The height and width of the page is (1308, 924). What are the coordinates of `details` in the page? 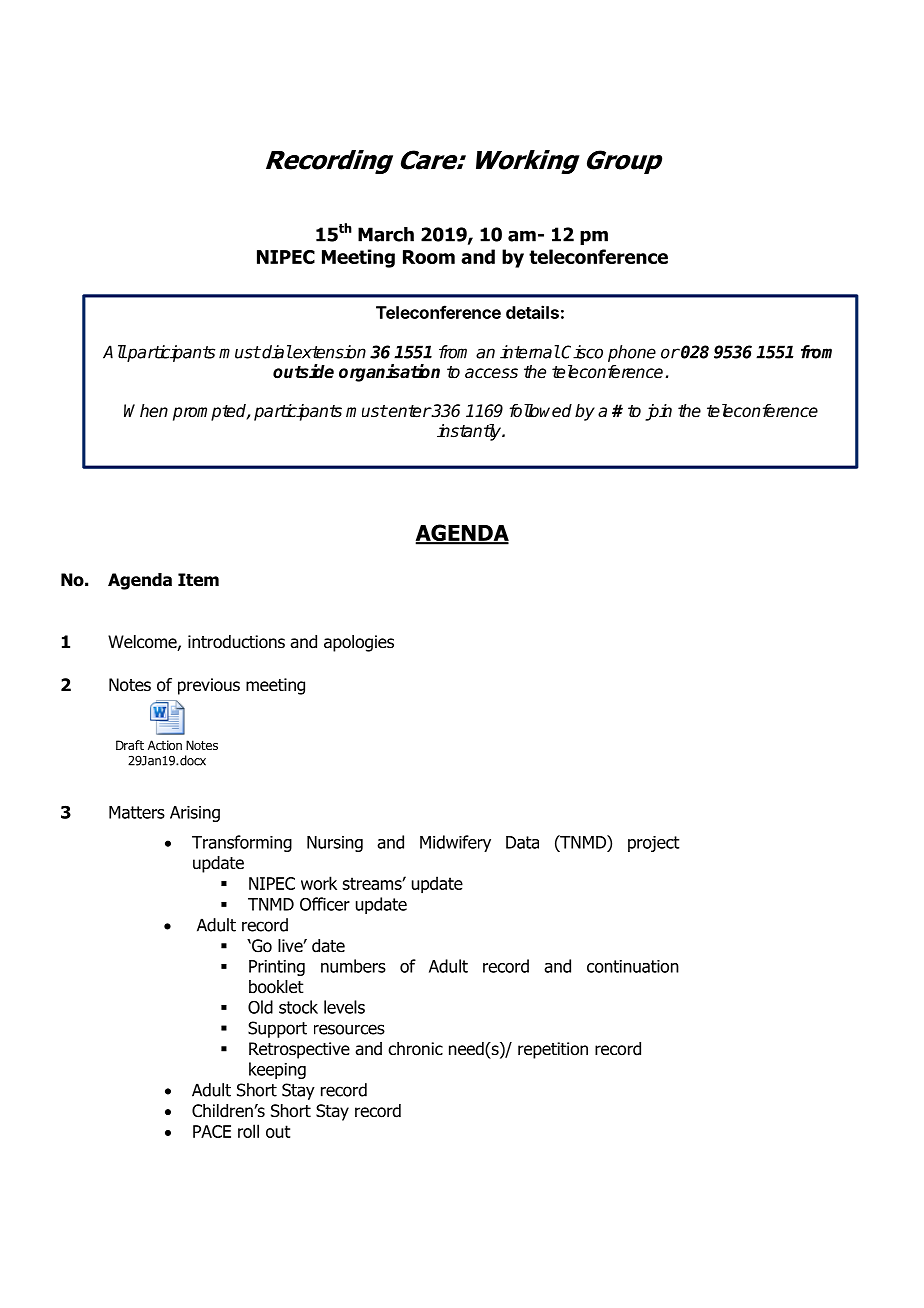 It's located at (532, 312).
